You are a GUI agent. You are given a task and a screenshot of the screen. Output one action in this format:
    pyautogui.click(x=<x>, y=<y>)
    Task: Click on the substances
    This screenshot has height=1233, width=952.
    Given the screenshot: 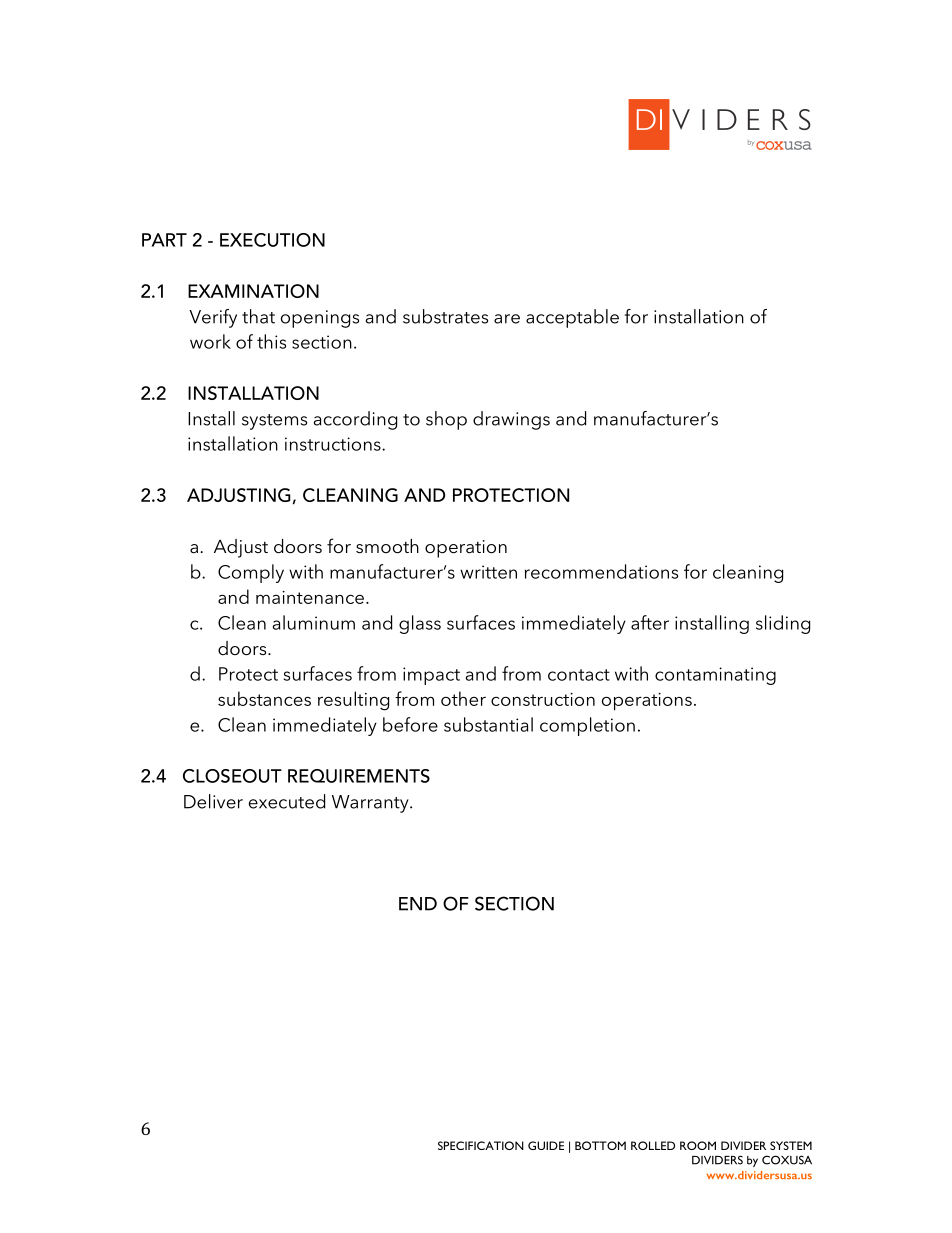 What is the action you would take?
    pyautogui.click(x=264, y=698)
